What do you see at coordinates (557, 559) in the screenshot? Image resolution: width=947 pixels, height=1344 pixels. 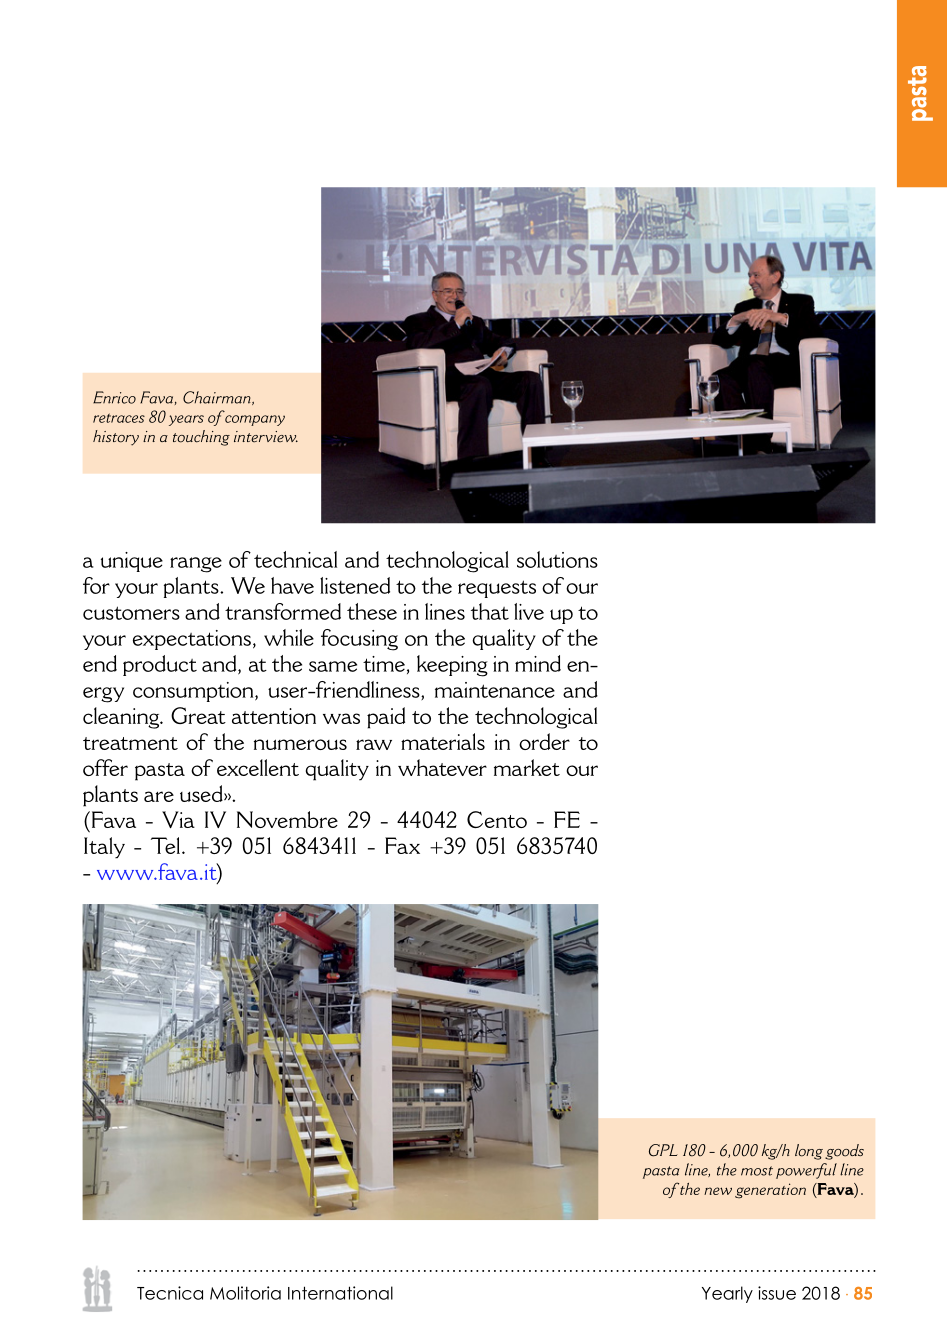 I see `solutions` at bounding box center [557, 559].
